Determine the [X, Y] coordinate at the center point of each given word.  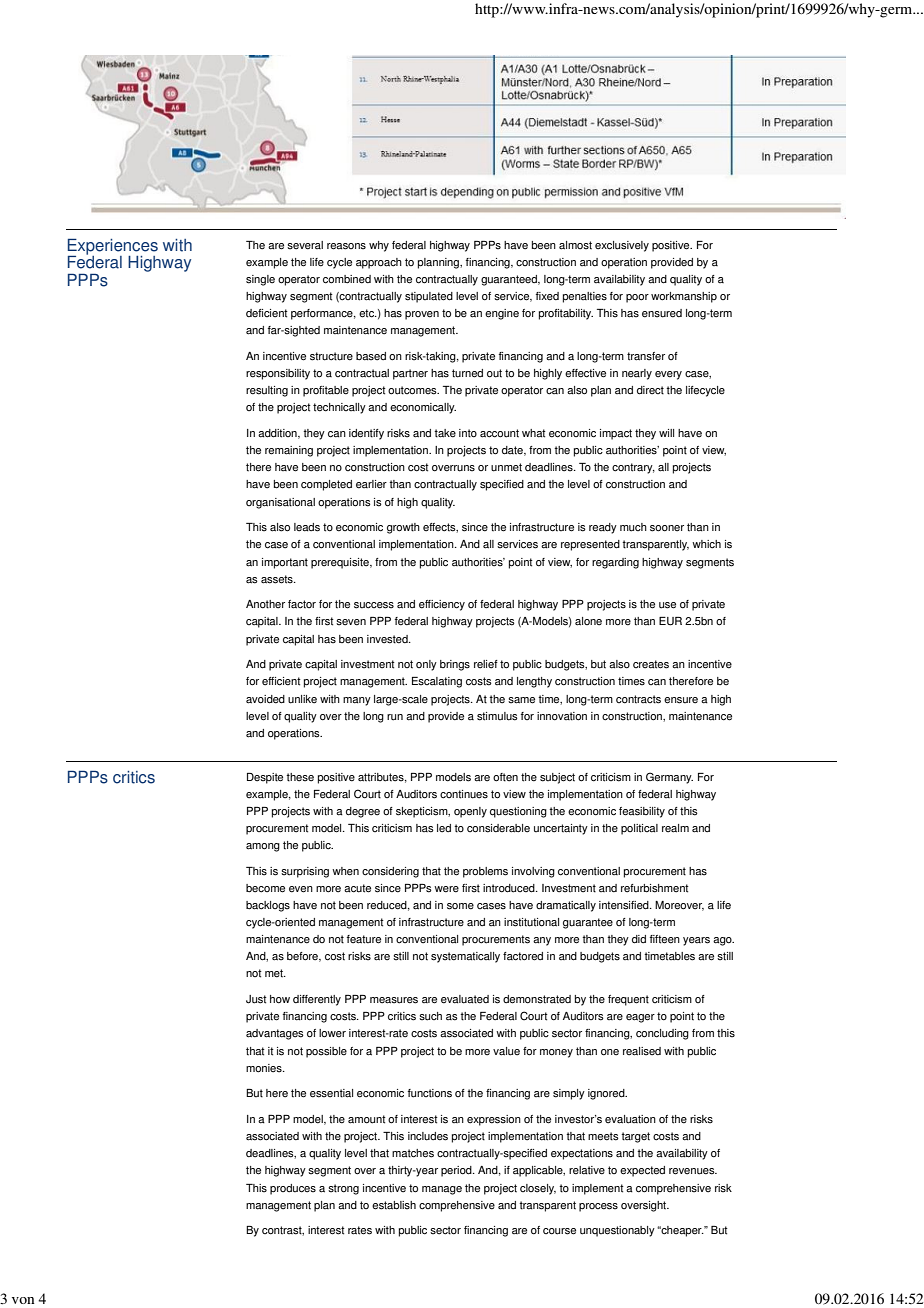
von [23, 1300]
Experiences [113, 247]
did [639, 939]
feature [364, 939]
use [667, 605]
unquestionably [617, 1231]
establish [394, 1205]
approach [379, 263]
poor [637, 298]
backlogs [268, 906]
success [374, 605]
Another [265, 604]
